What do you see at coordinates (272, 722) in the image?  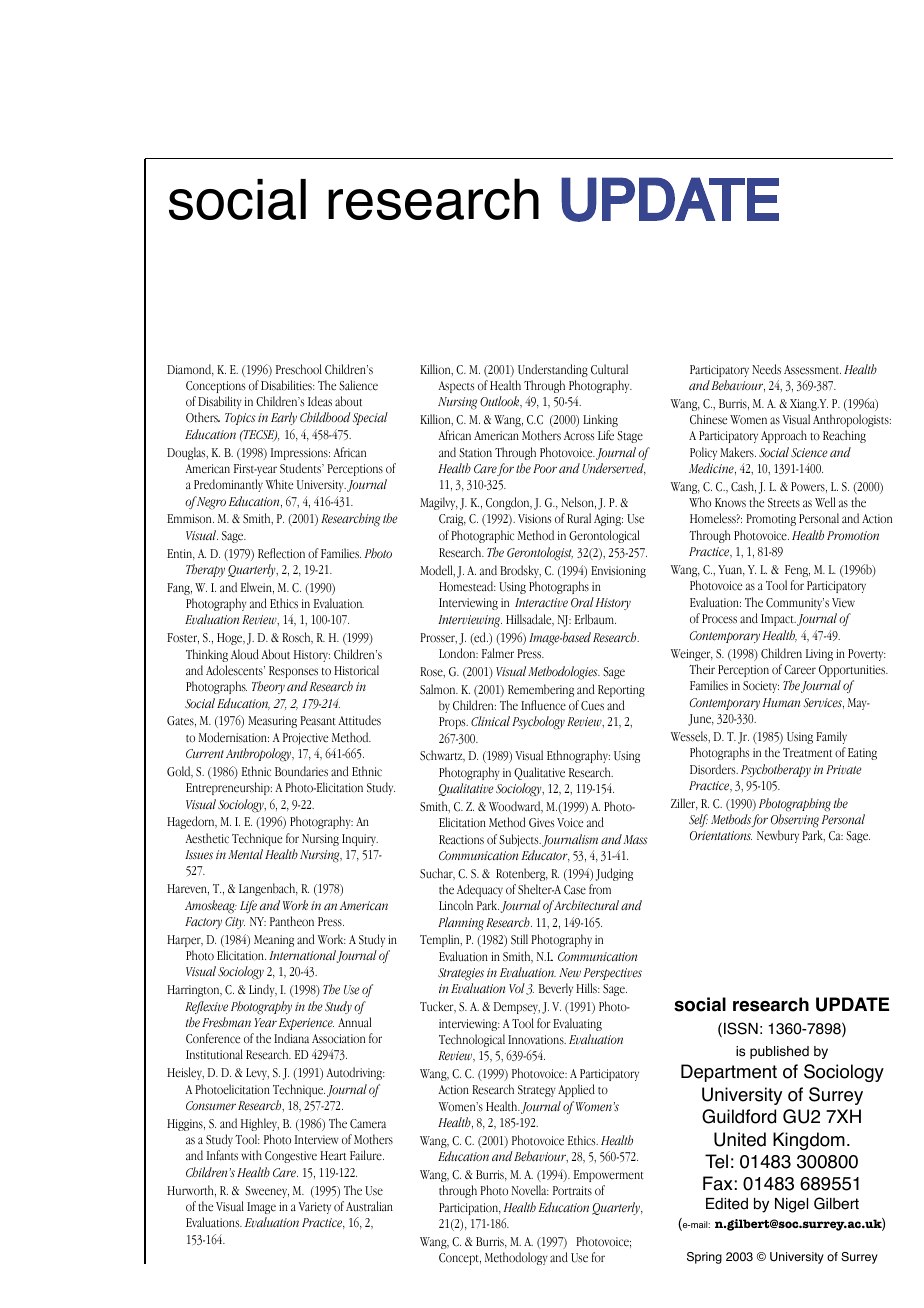 I see `Measuring` at bounding box center [272, 722].
